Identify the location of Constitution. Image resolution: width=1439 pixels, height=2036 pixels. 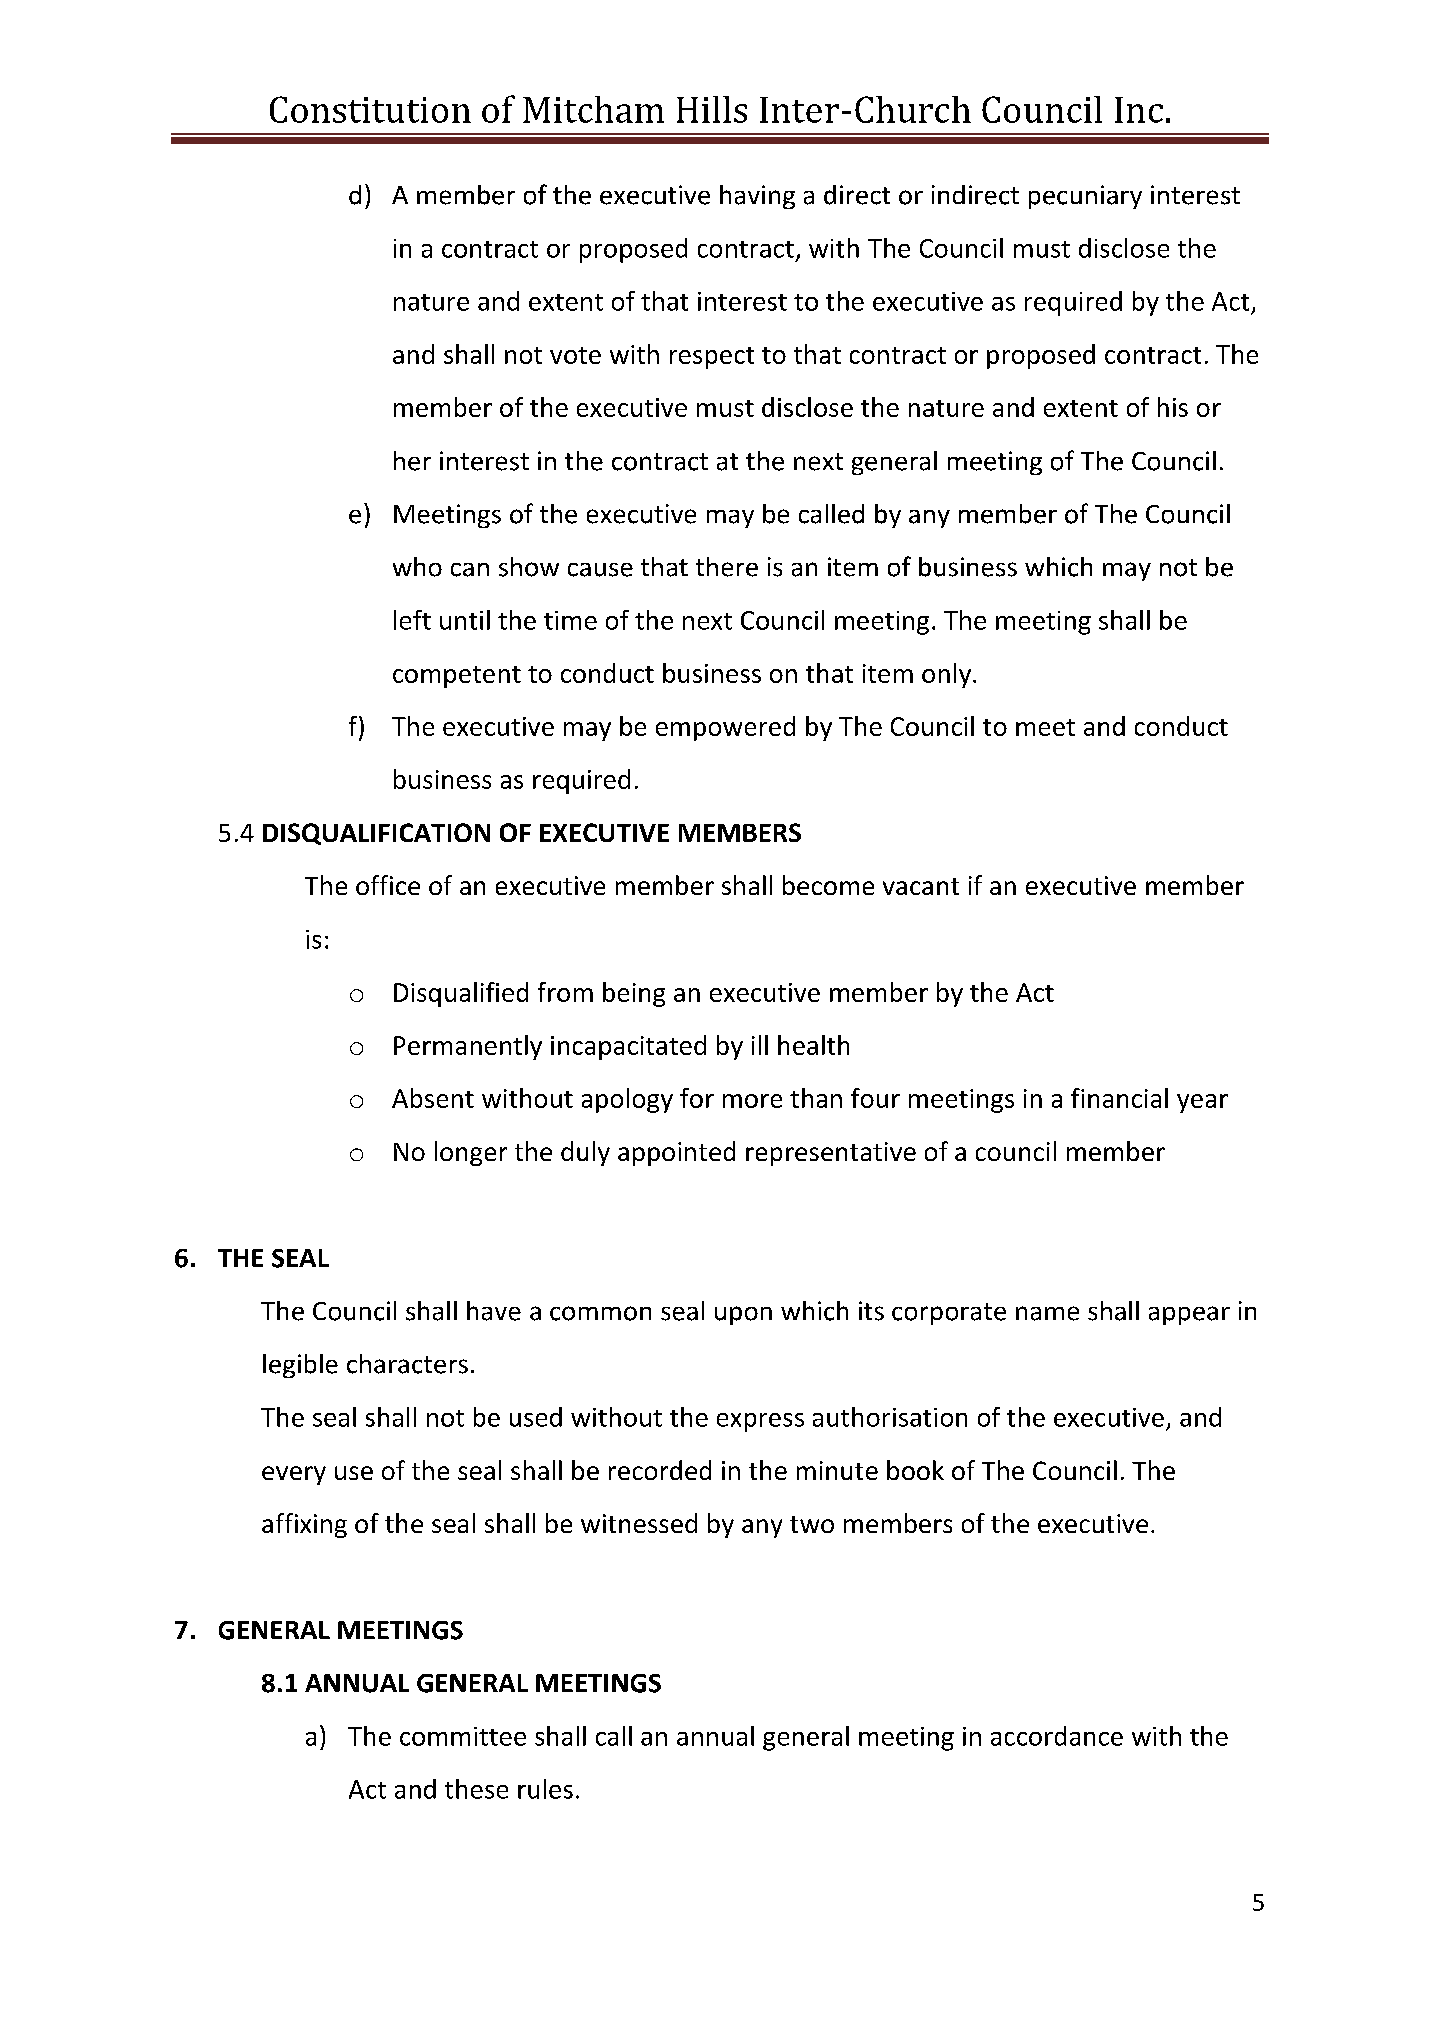
(370, 109).
